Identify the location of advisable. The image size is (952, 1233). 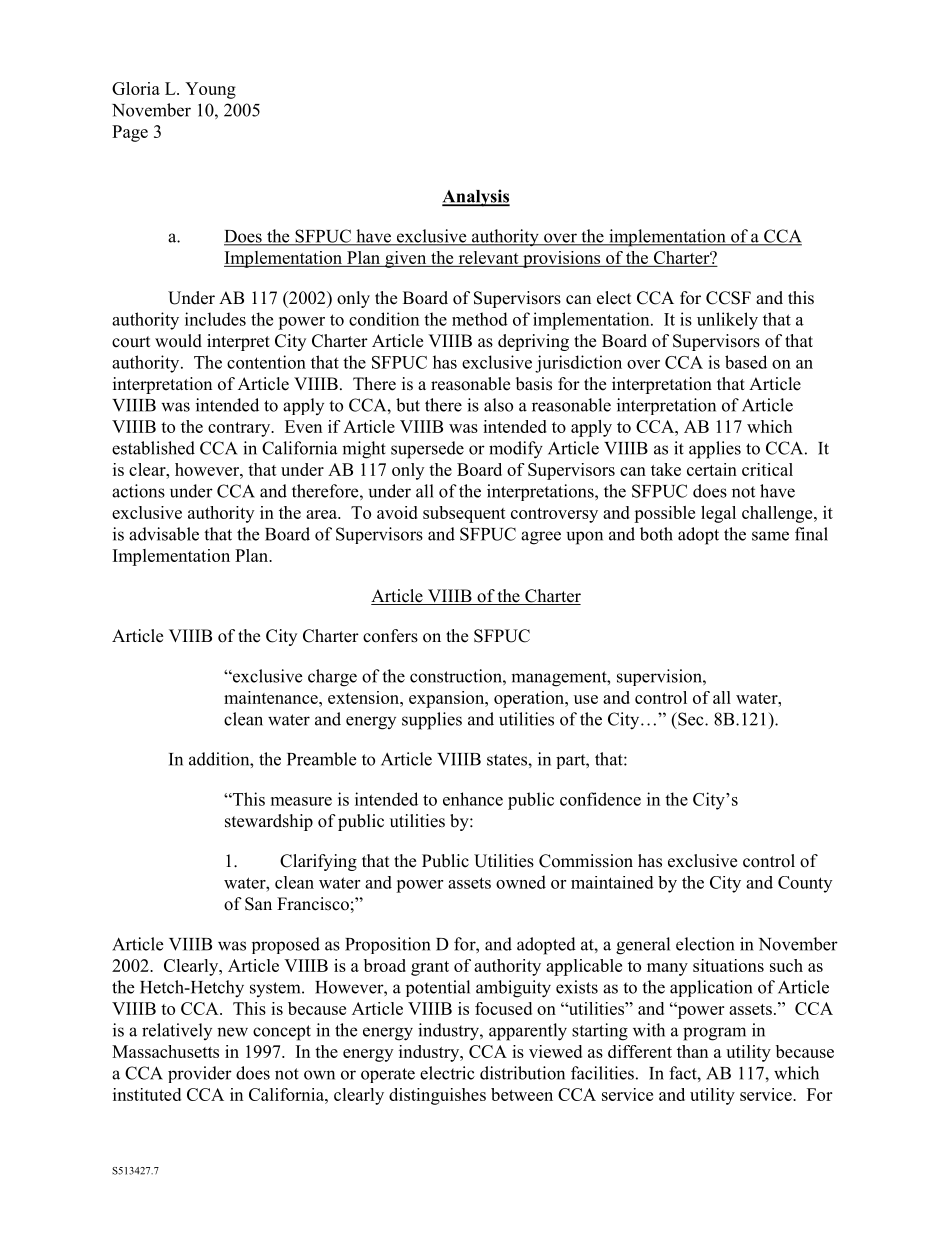
(164, 534).
